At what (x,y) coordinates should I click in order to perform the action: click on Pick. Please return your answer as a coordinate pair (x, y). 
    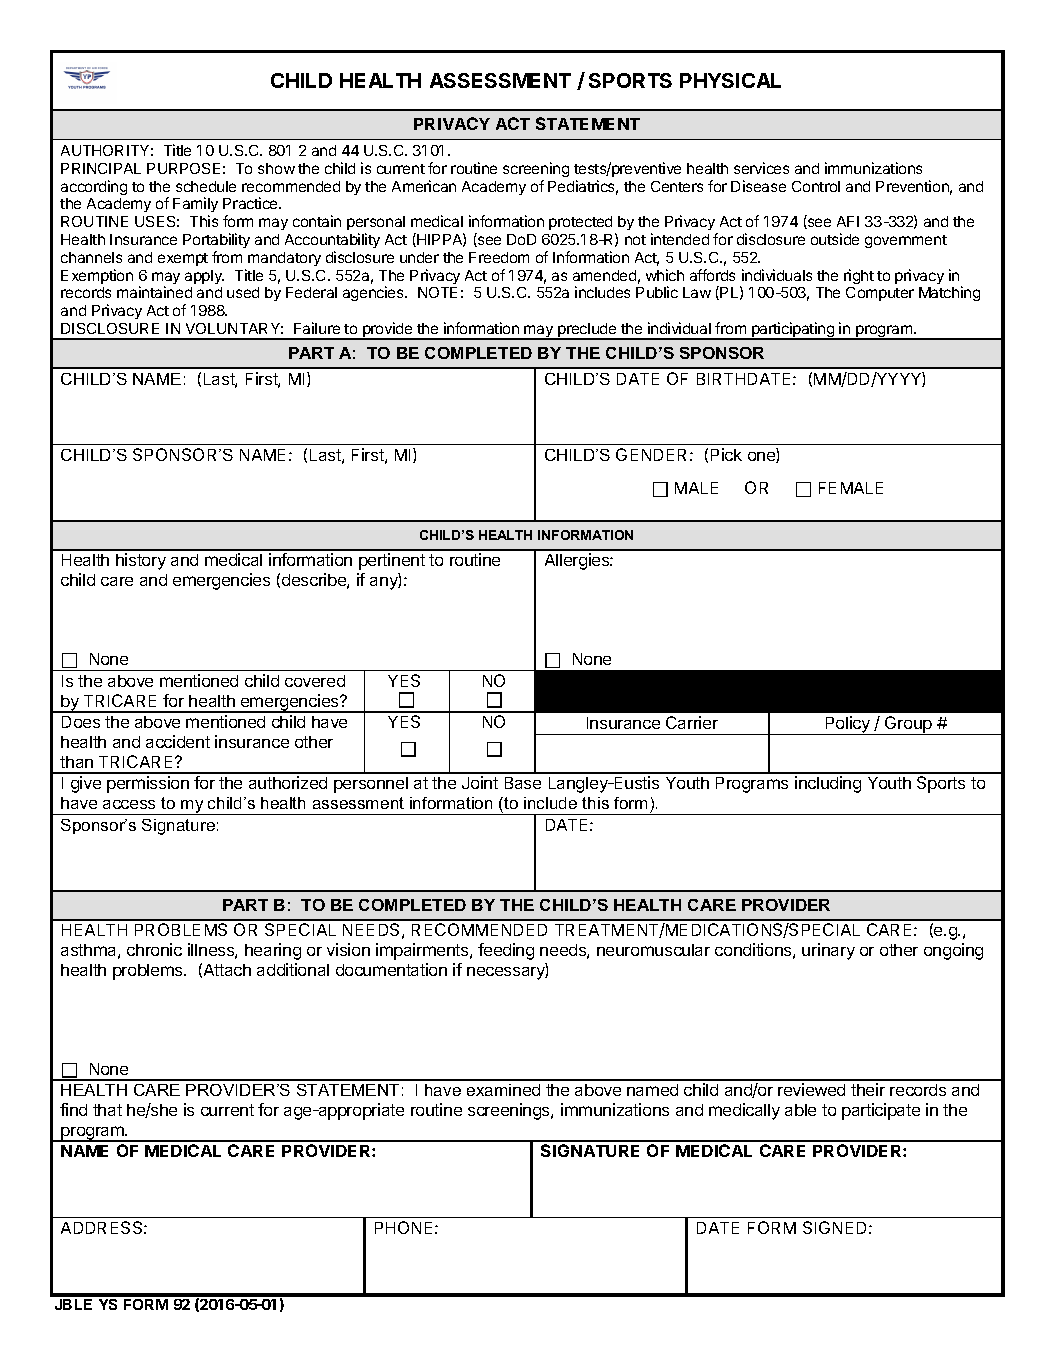
    Looking at the image, I should click on (726, 454).
